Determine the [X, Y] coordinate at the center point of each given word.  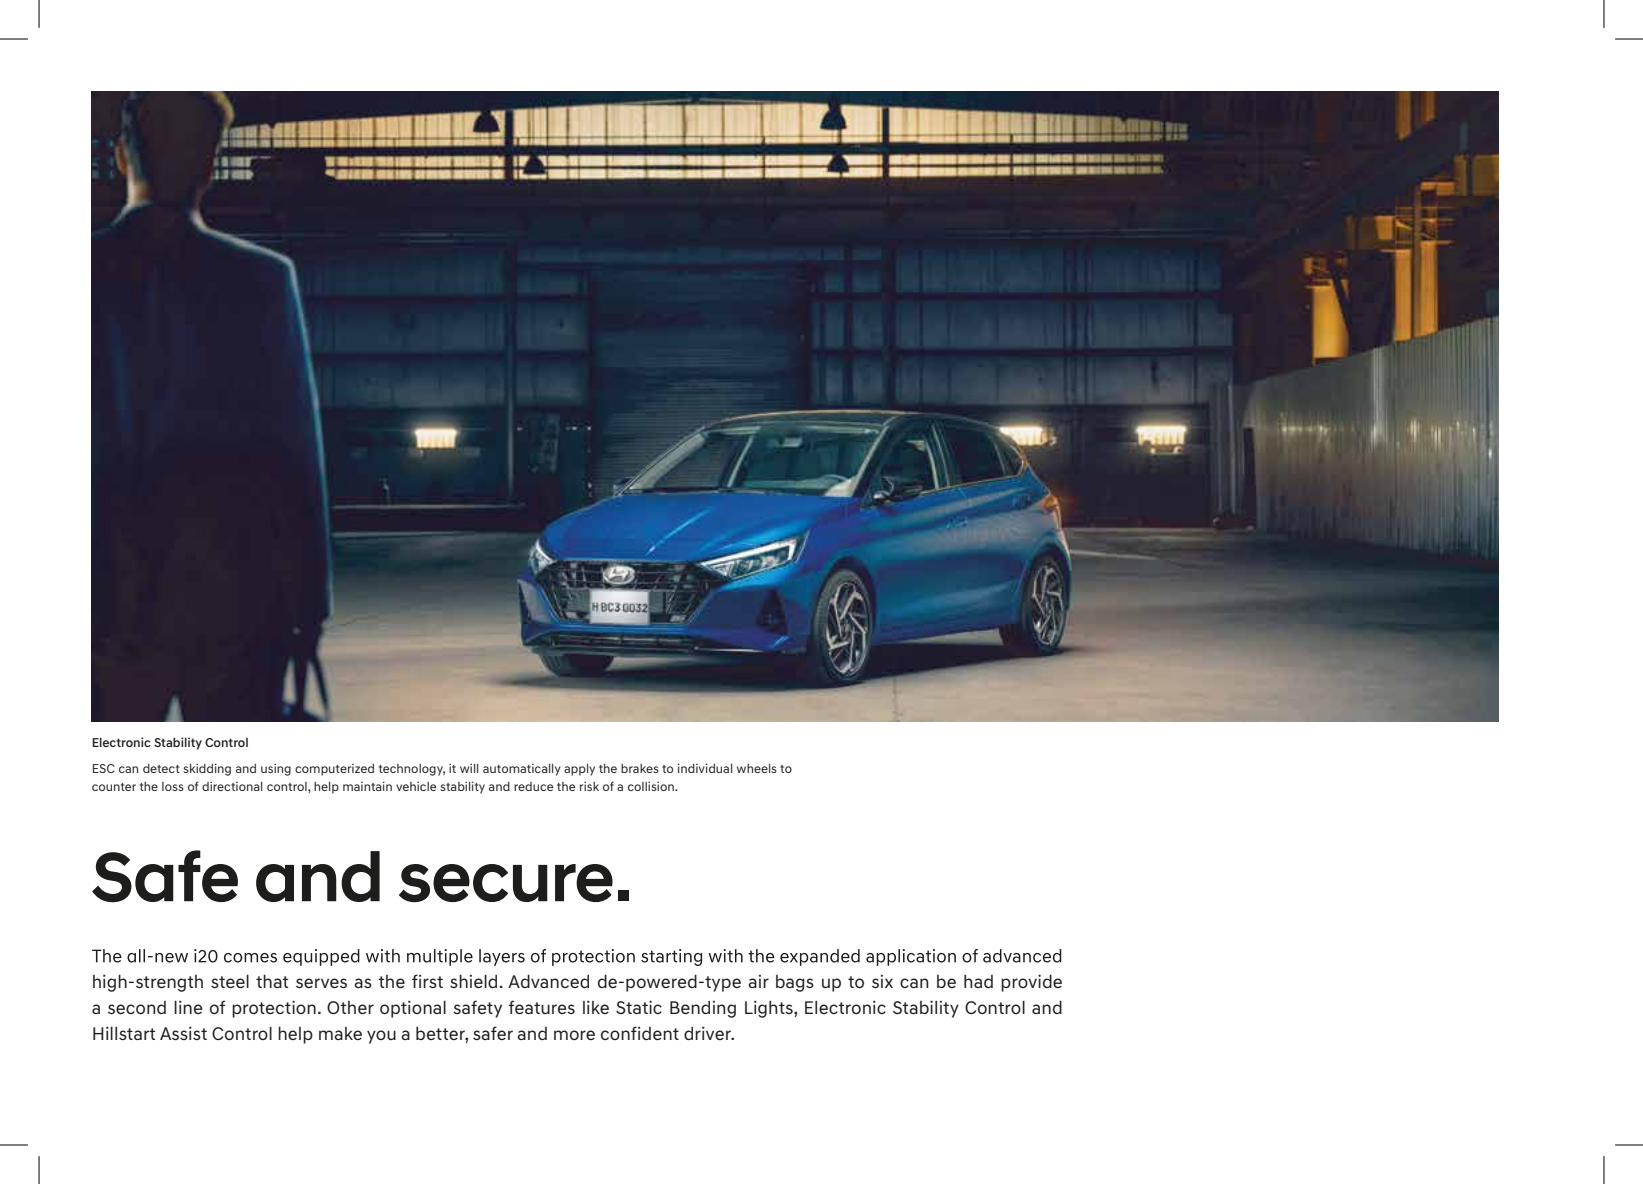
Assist [183, 1033]
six [882, 981]
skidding [207, 769]
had [978, 981]
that [272, 981]
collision [652, 786]
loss [173, 786]
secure [506, 883]
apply [579, 770]
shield [473, 981]
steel [230, 981]
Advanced [548, 981]
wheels [757, 768]
